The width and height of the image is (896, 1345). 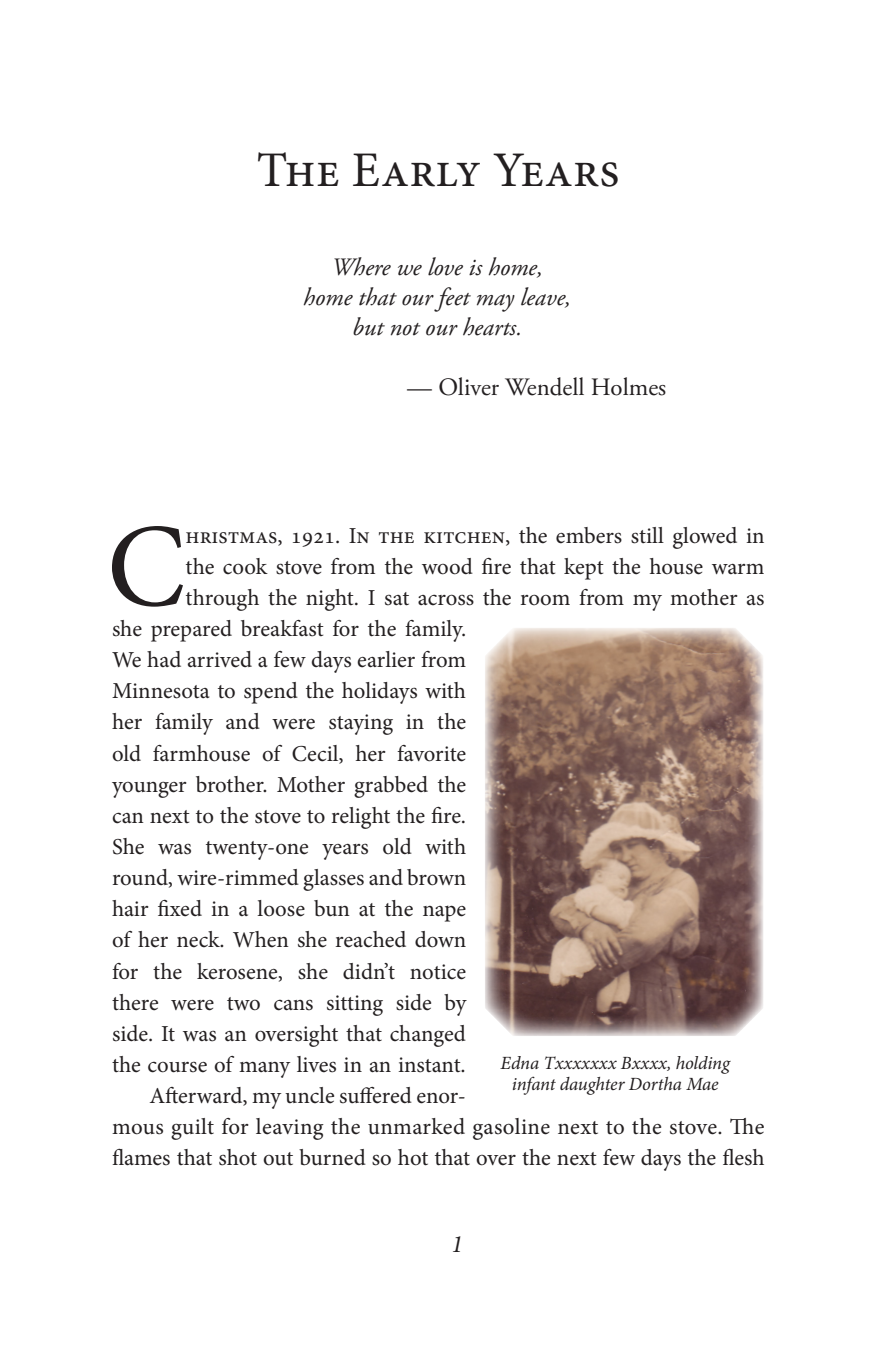 I want to click on earlier, so click(x=386, y=659).
